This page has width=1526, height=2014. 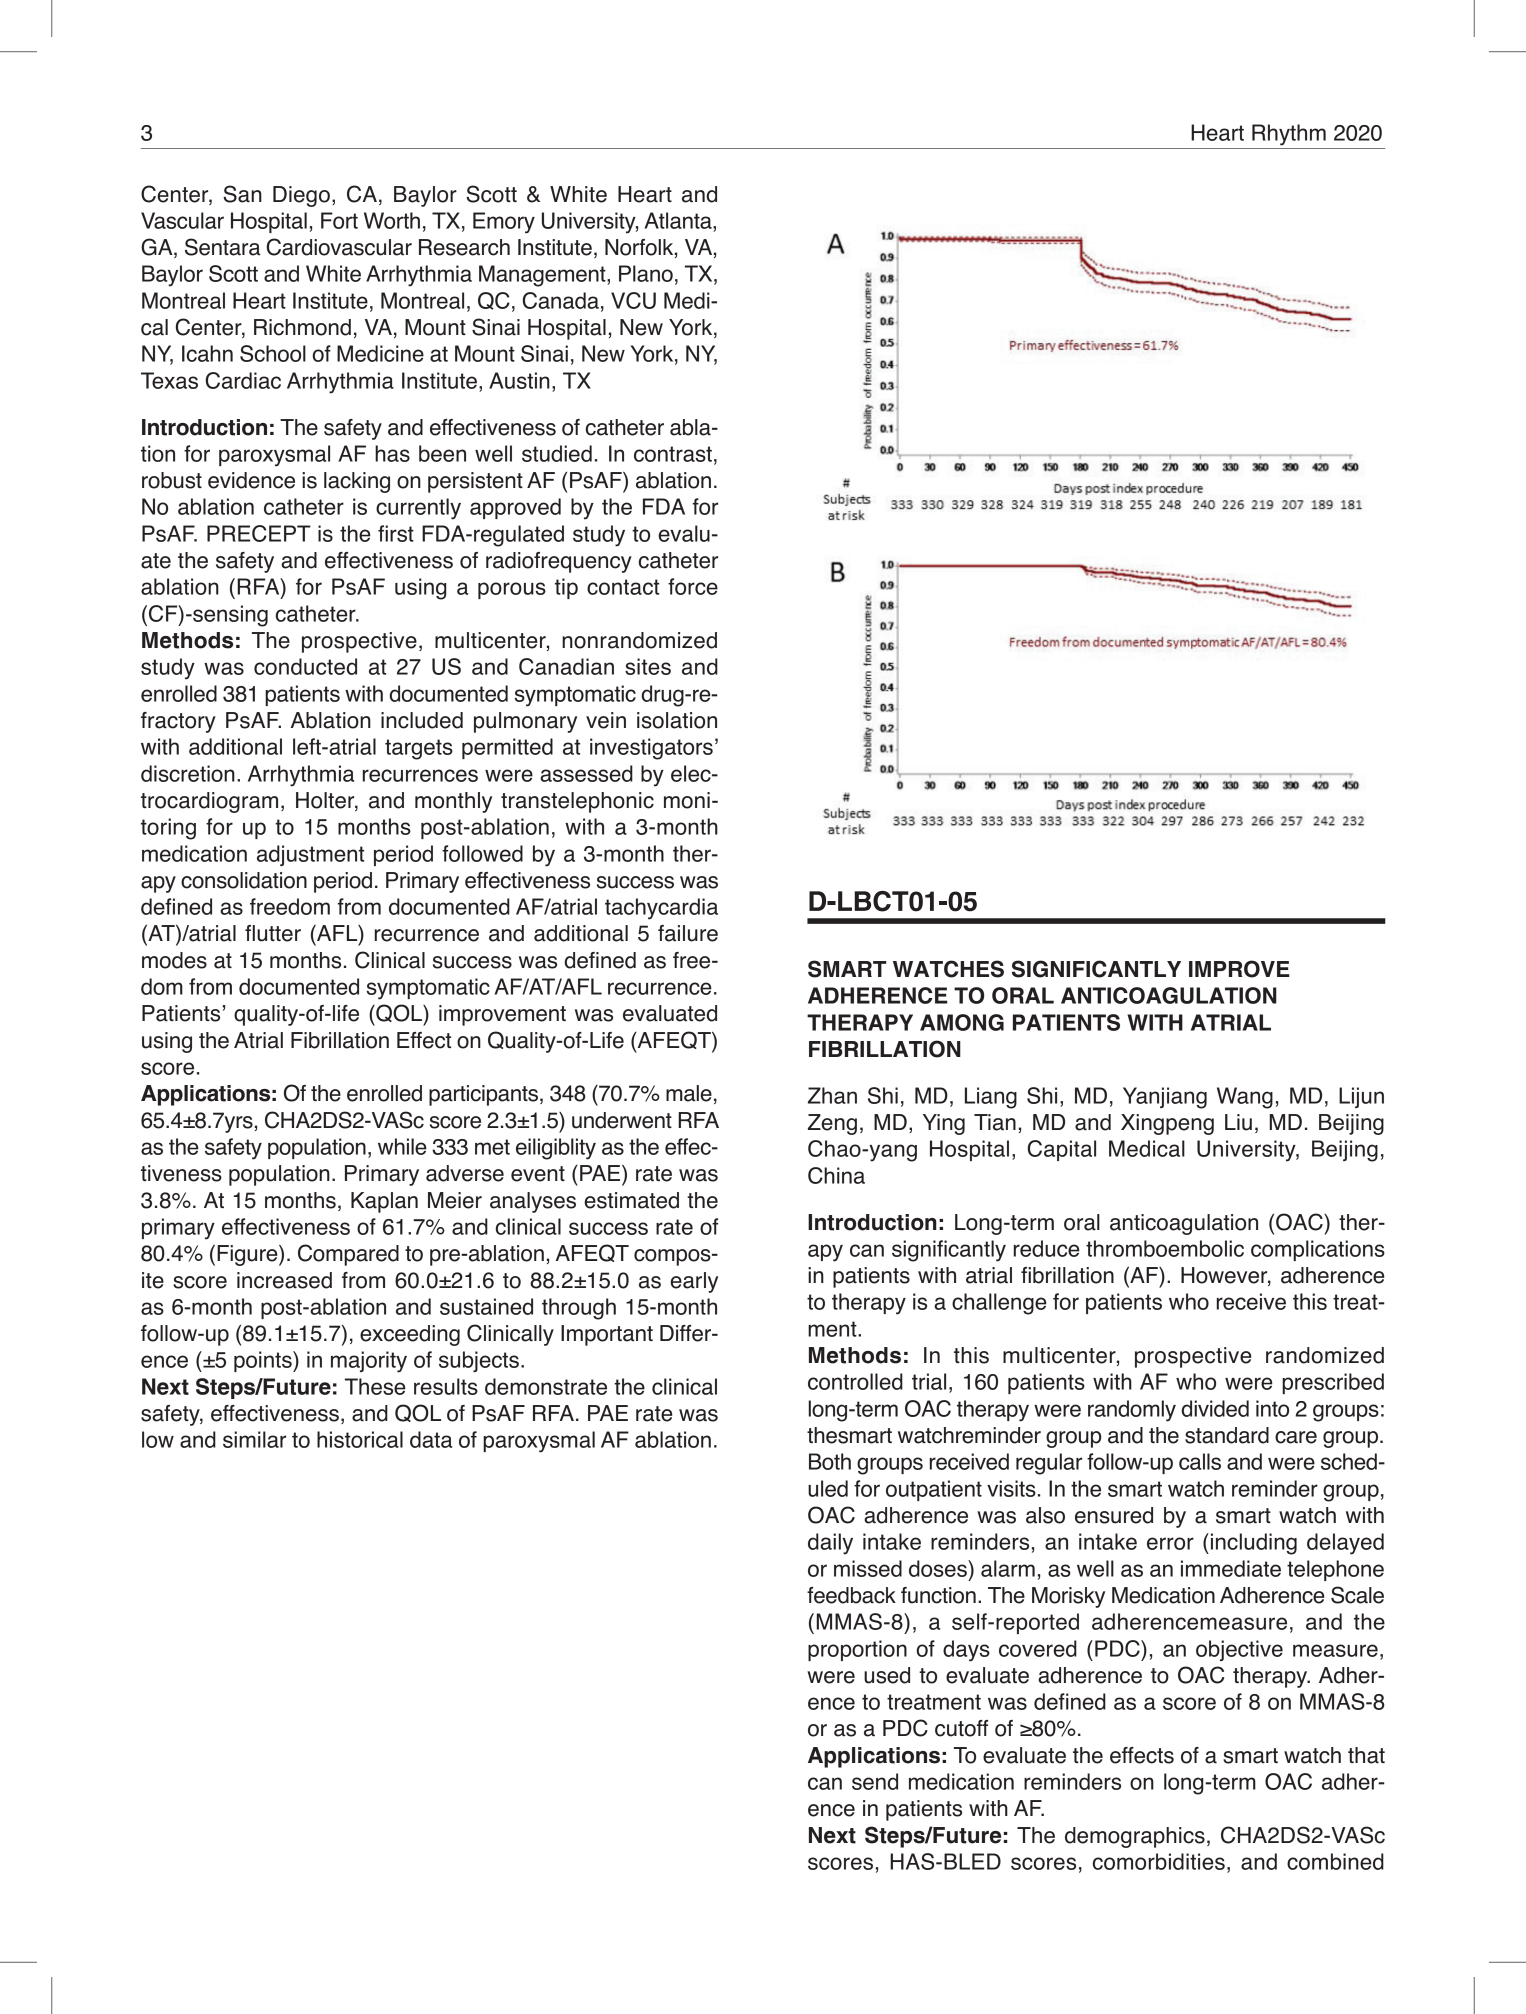 I want to click on Wang, so click(x=1245, y=1098).
